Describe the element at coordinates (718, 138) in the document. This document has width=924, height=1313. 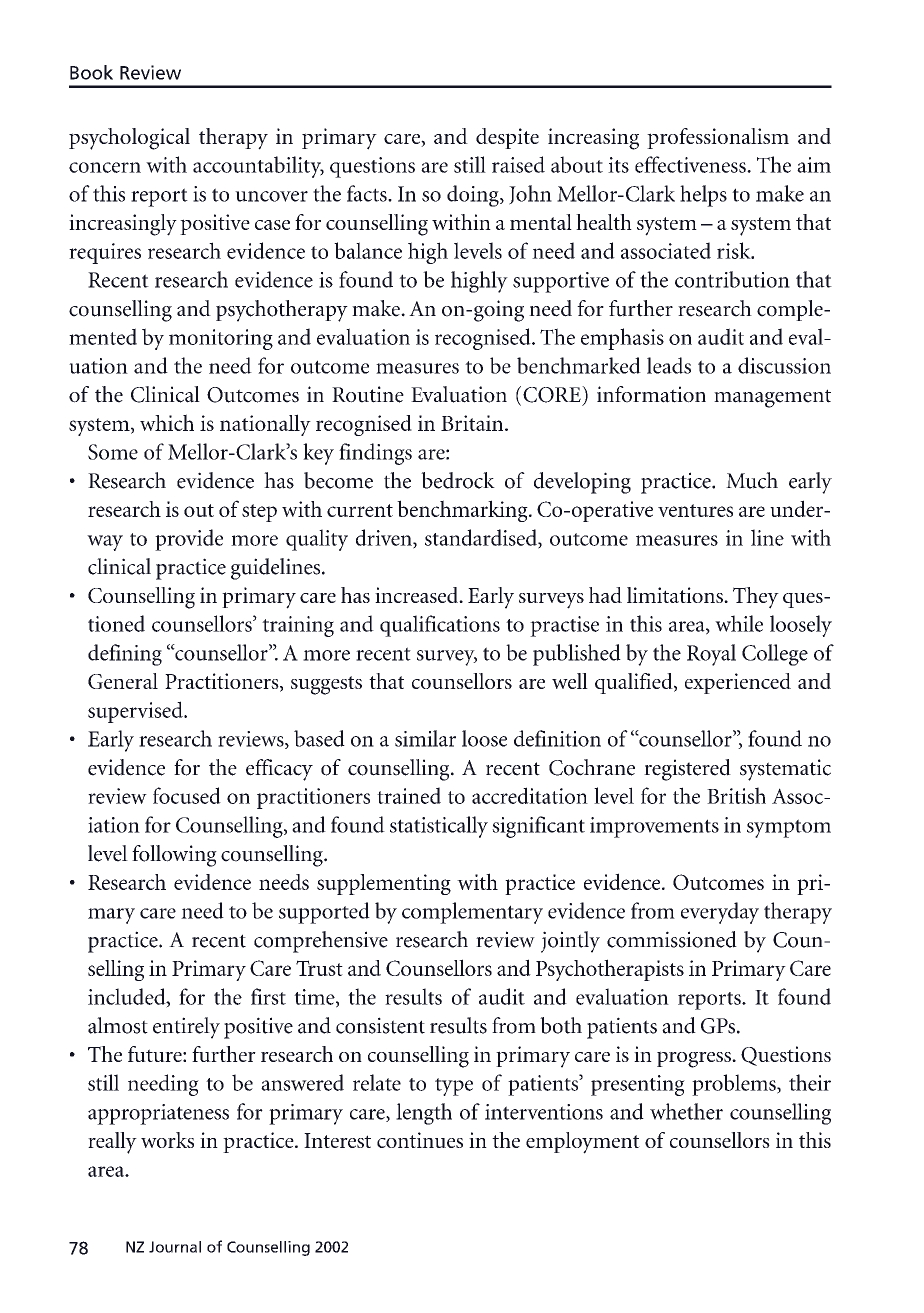
I see `professionalism` at that location.
